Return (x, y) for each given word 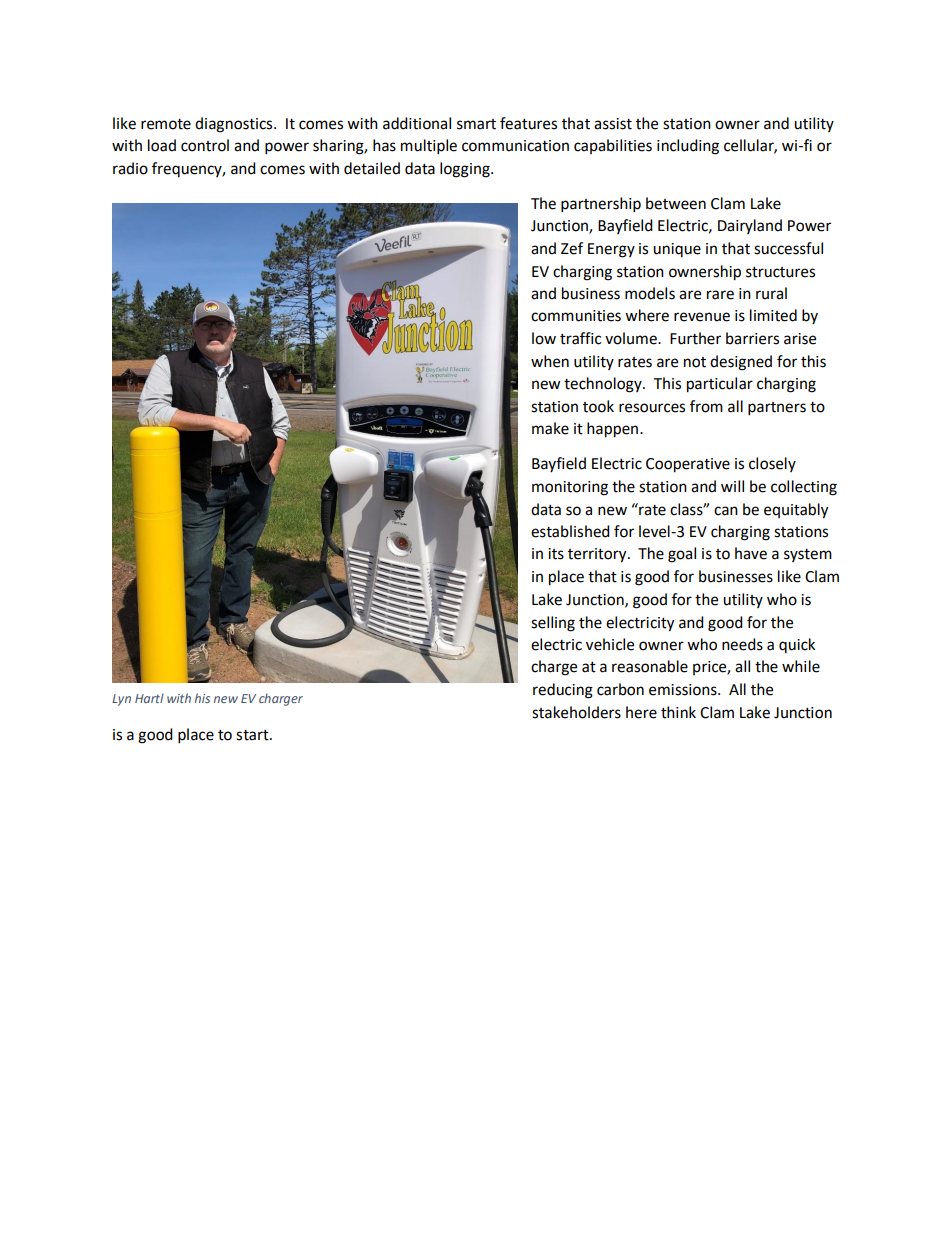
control (205, 145)
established (570, 531)
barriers (752, 338)
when (550, 361)
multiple (429, 147)
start (253, 735)
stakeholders (576, 712)
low (544, 338)
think (678, 712)
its (556, 554)
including (688, 147)
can (726, 511)
